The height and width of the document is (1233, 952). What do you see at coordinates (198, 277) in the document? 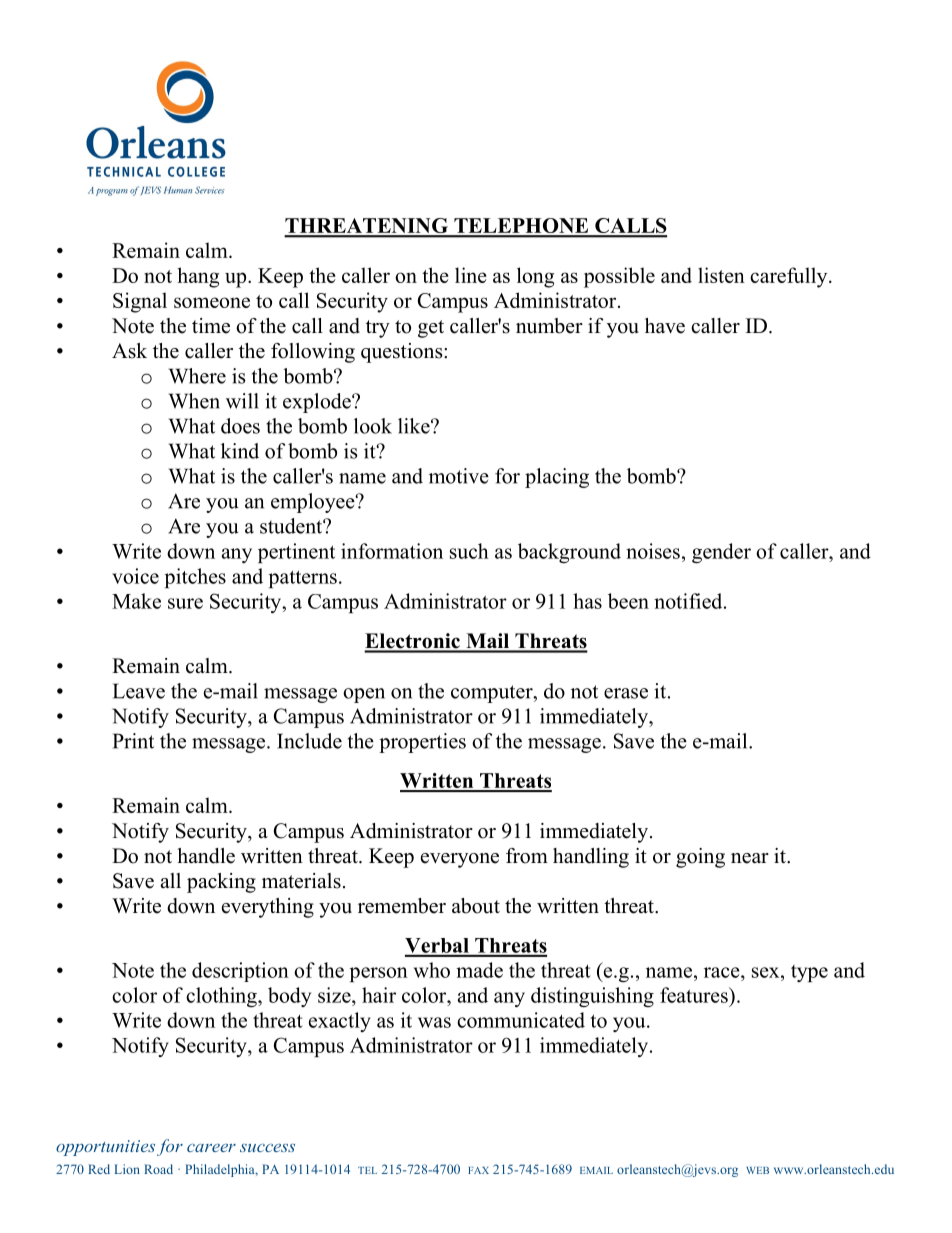
I see `hang` at bounding box center [198, 277].
